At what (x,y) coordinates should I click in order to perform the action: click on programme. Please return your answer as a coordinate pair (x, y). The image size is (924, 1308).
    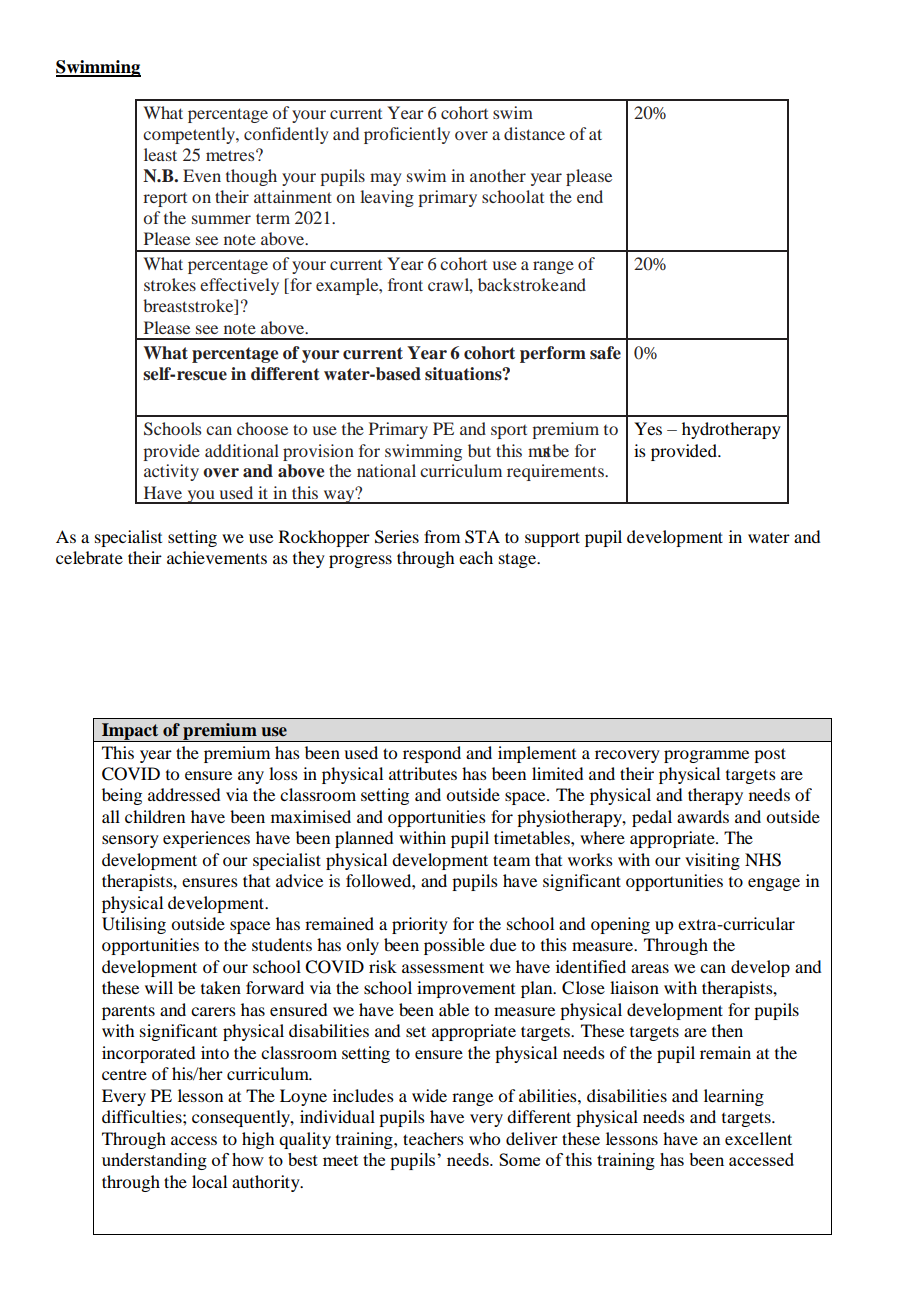
    Looking at the image, I should click on (706, 756).
